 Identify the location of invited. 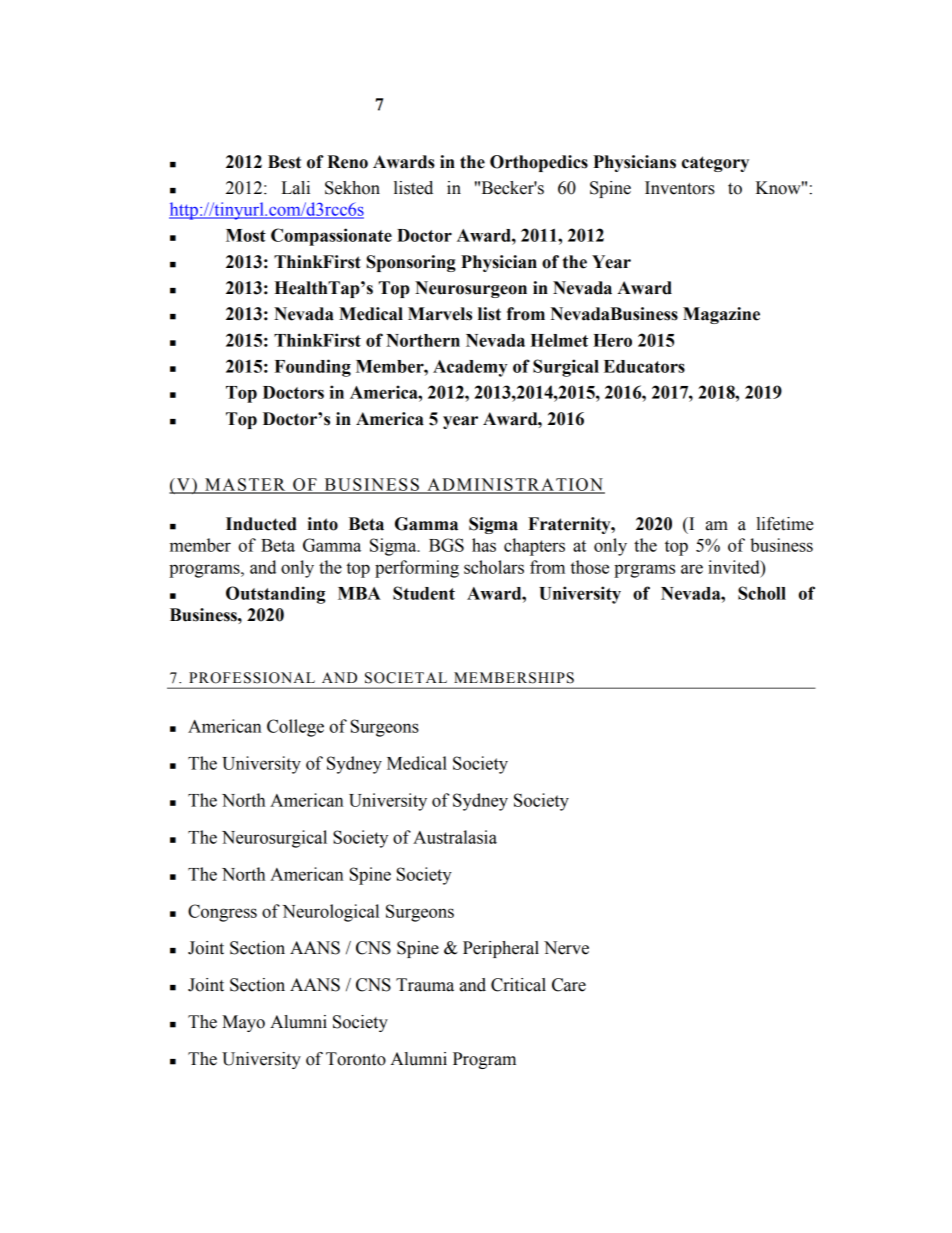
(735, 567).
